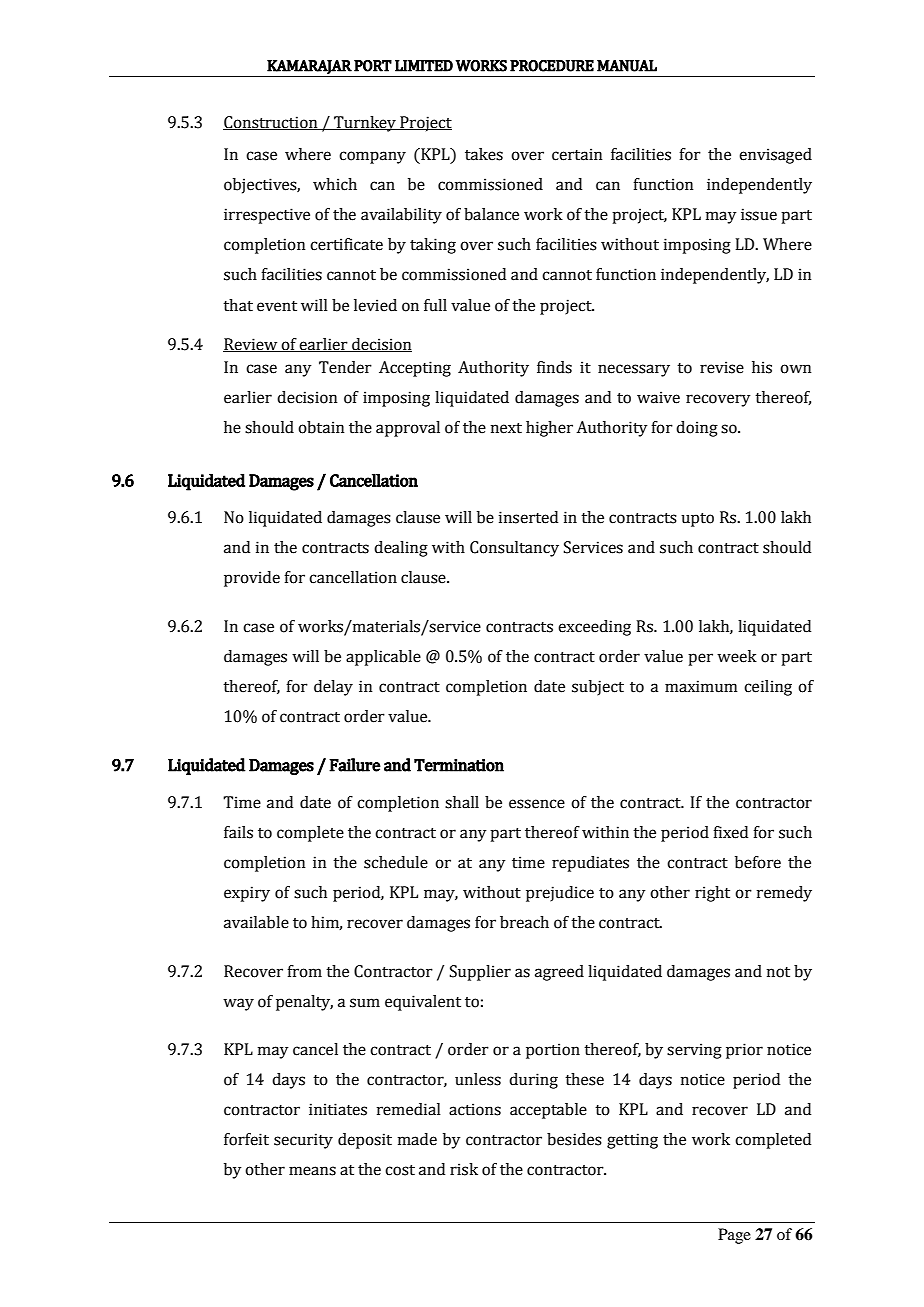 This screenshot has width=924, height=1307. Describe the element at coordinates (537, 804) in the screenshot. I see `essence` at that location.
